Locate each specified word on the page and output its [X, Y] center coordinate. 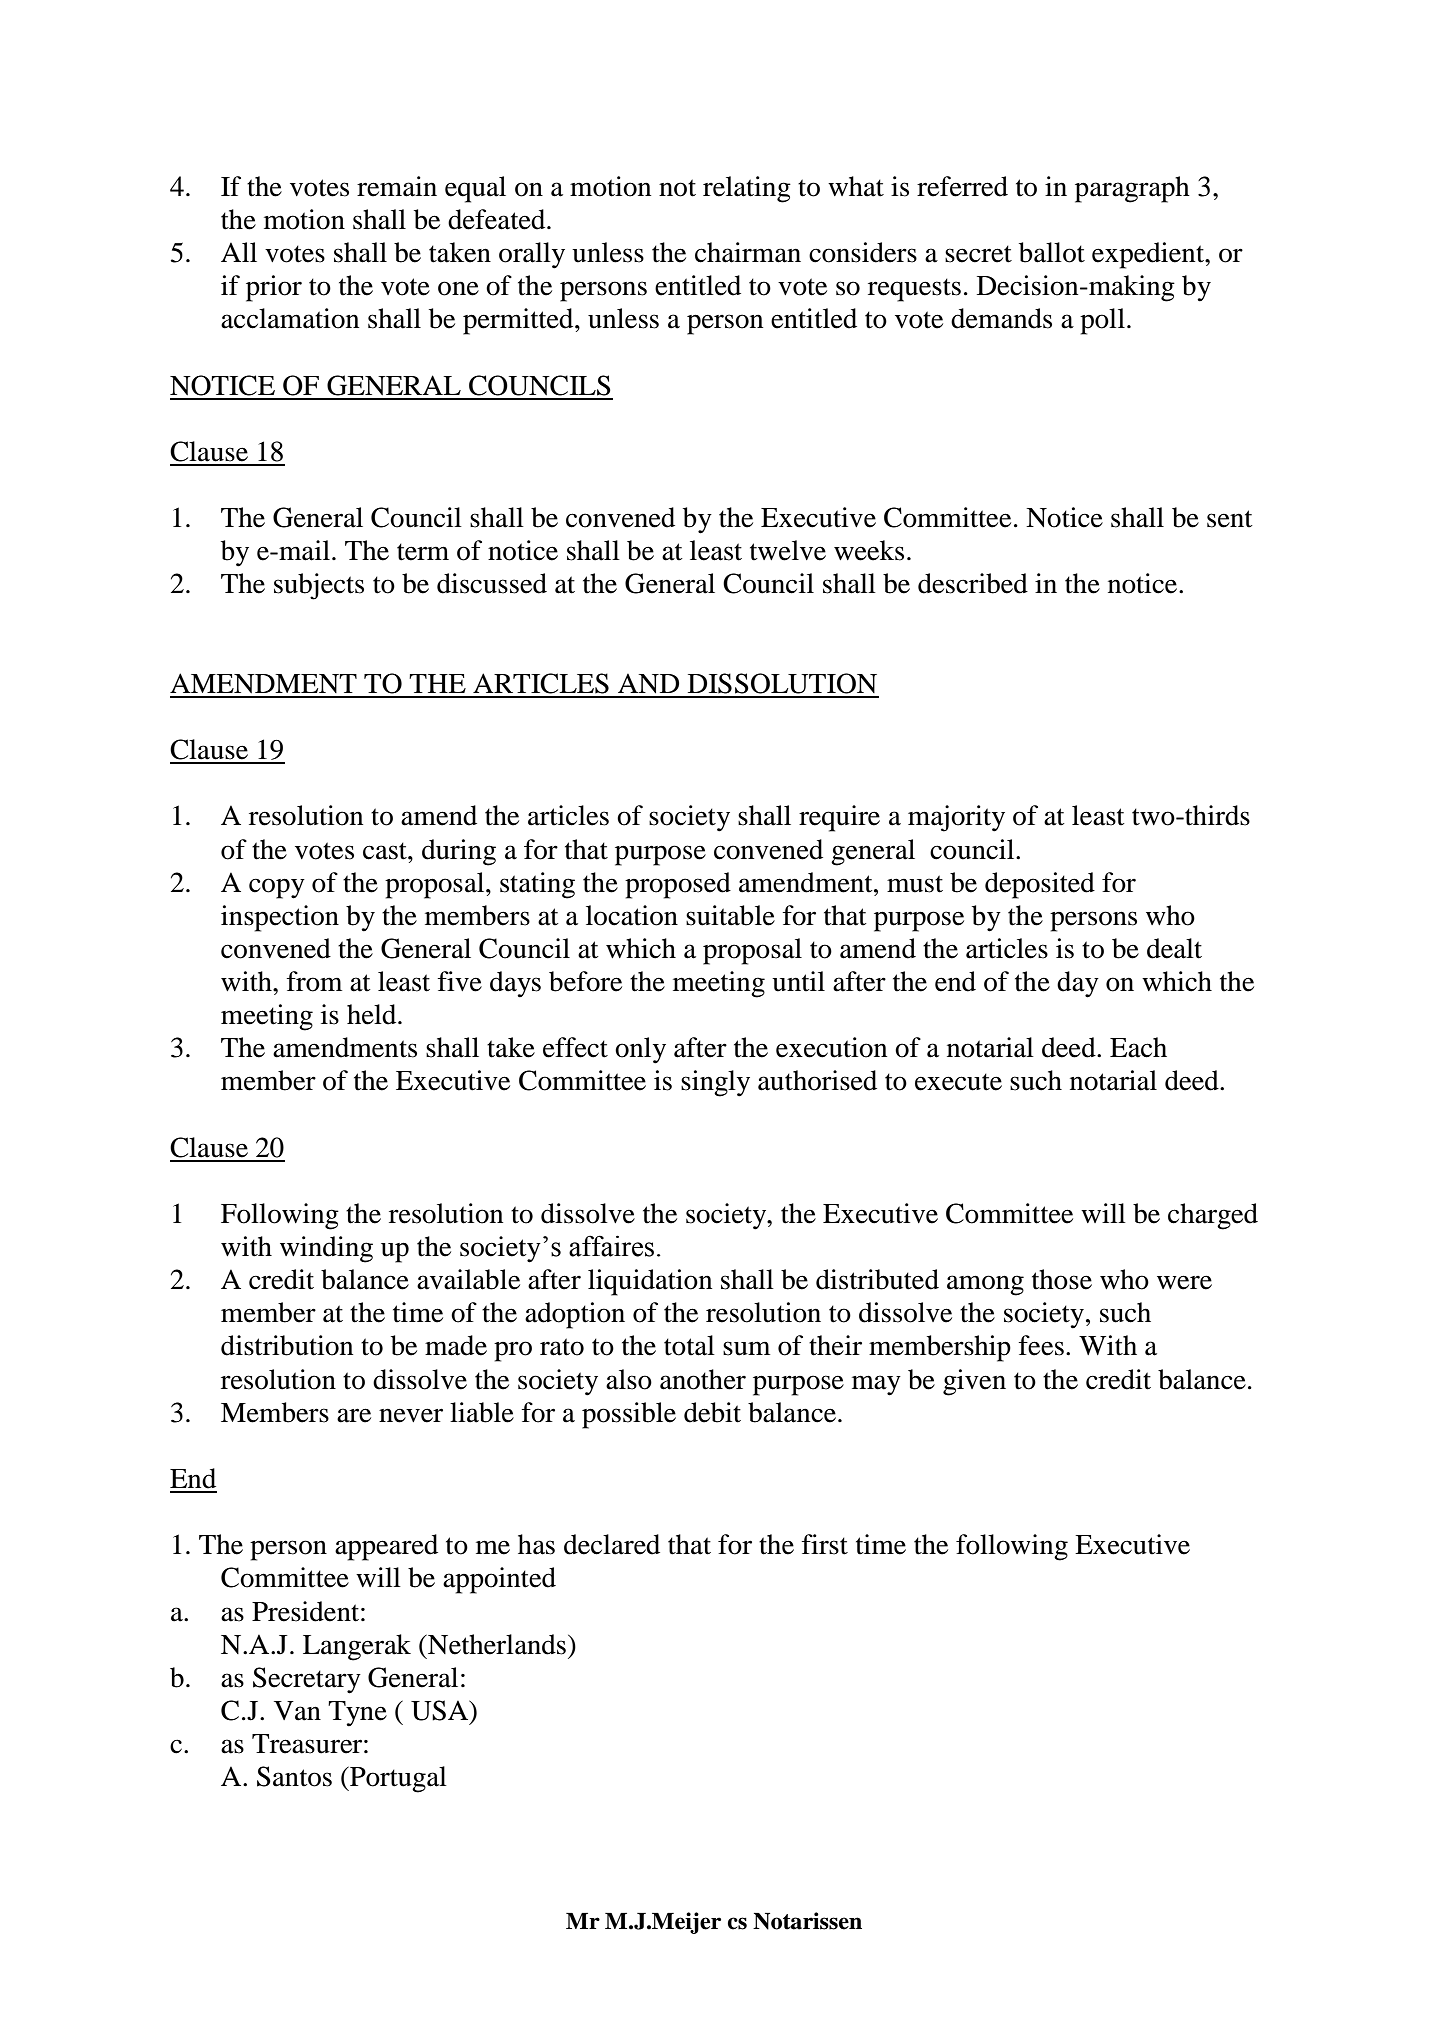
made [456, 1345]
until [798, 981]
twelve [788, 550]
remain [397, 186]
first [825, 1544]
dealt [1174, 948]
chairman [748, 252]
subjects [319, 586]
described [973, 583]
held [373, 1014]
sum [746, 1348]
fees [1041, 1345]
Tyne [357, 1714]
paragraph [1132, 189]
